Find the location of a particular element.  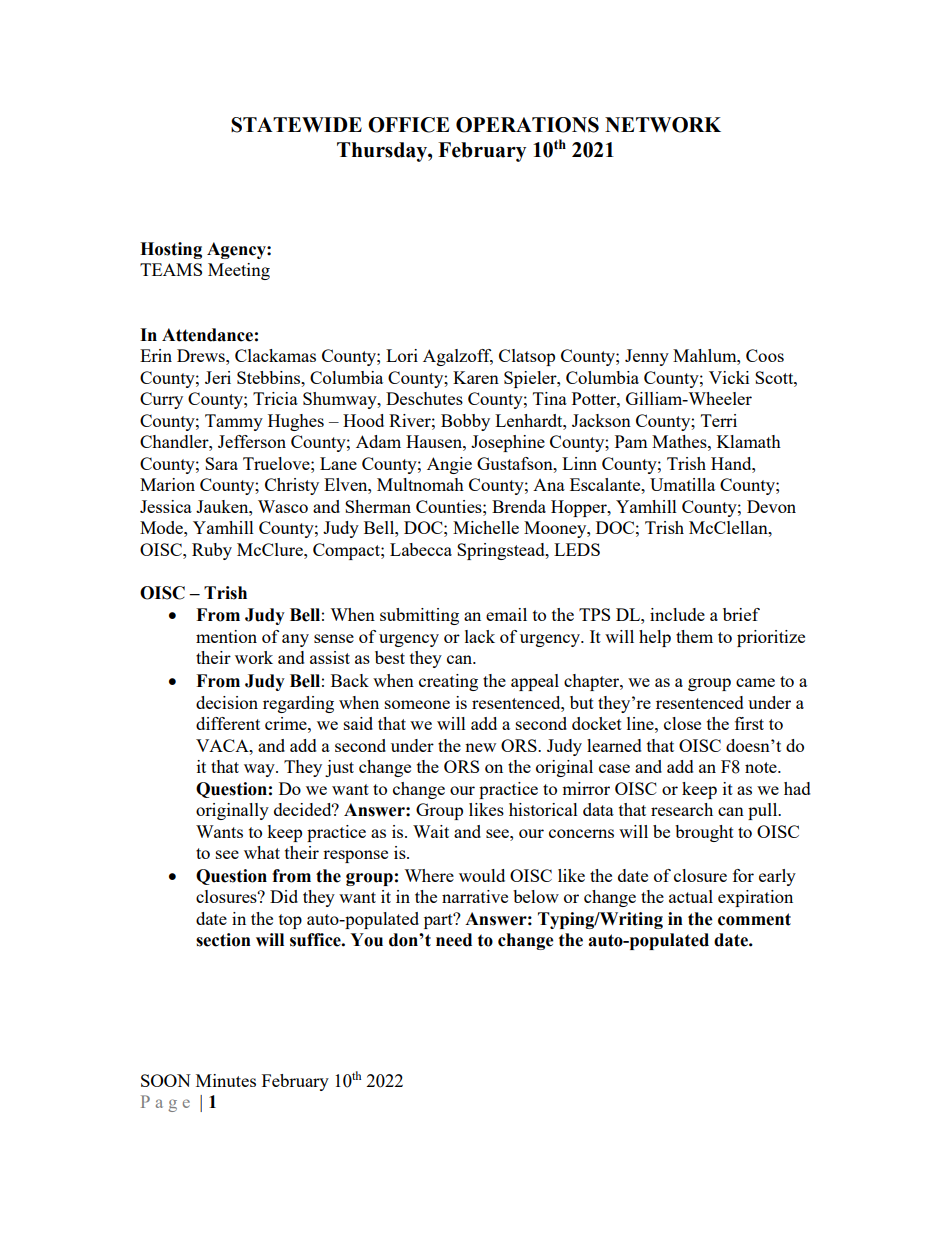

VACA is located at coordinates (223, 745).
